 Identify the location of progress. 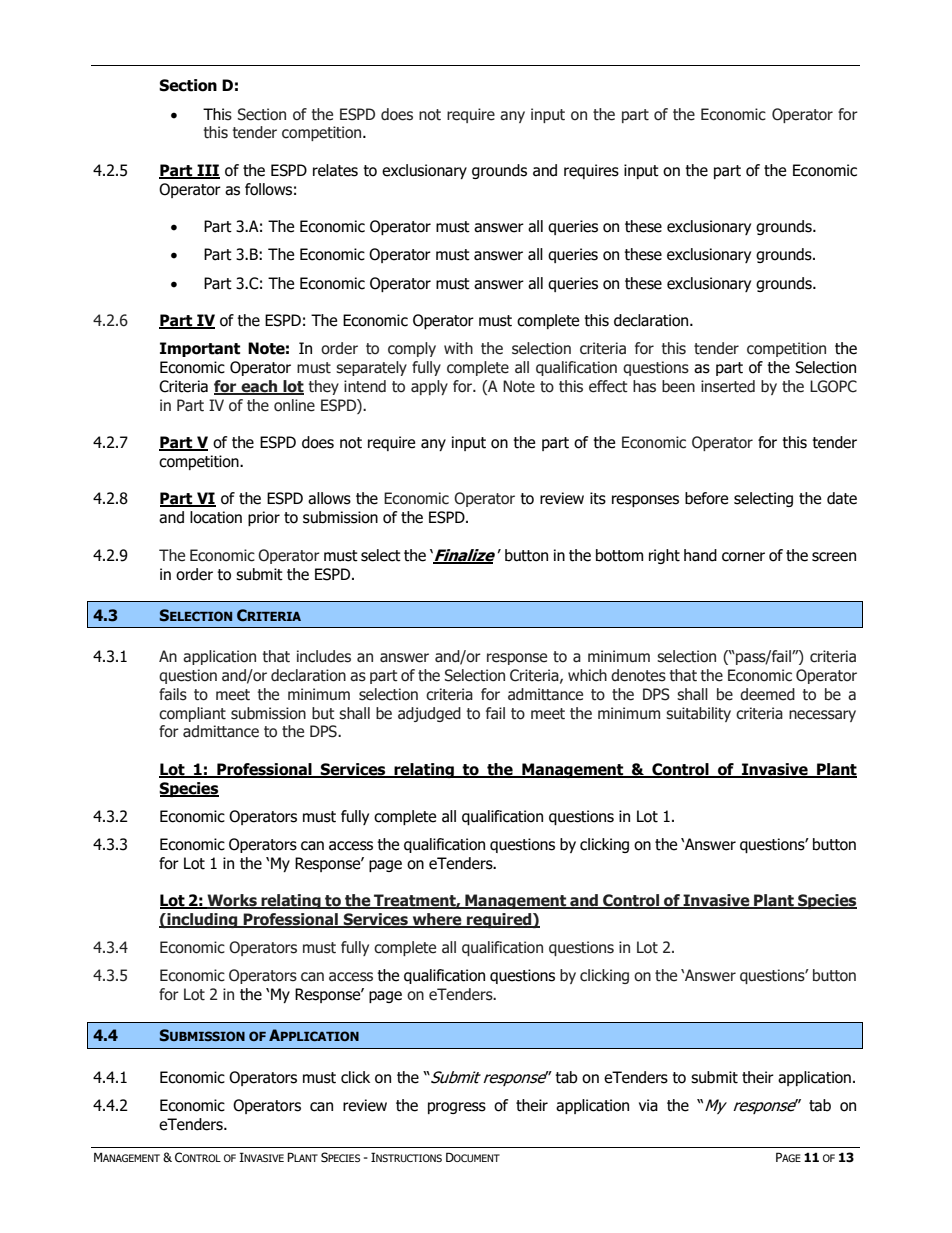
(457, 1108).
